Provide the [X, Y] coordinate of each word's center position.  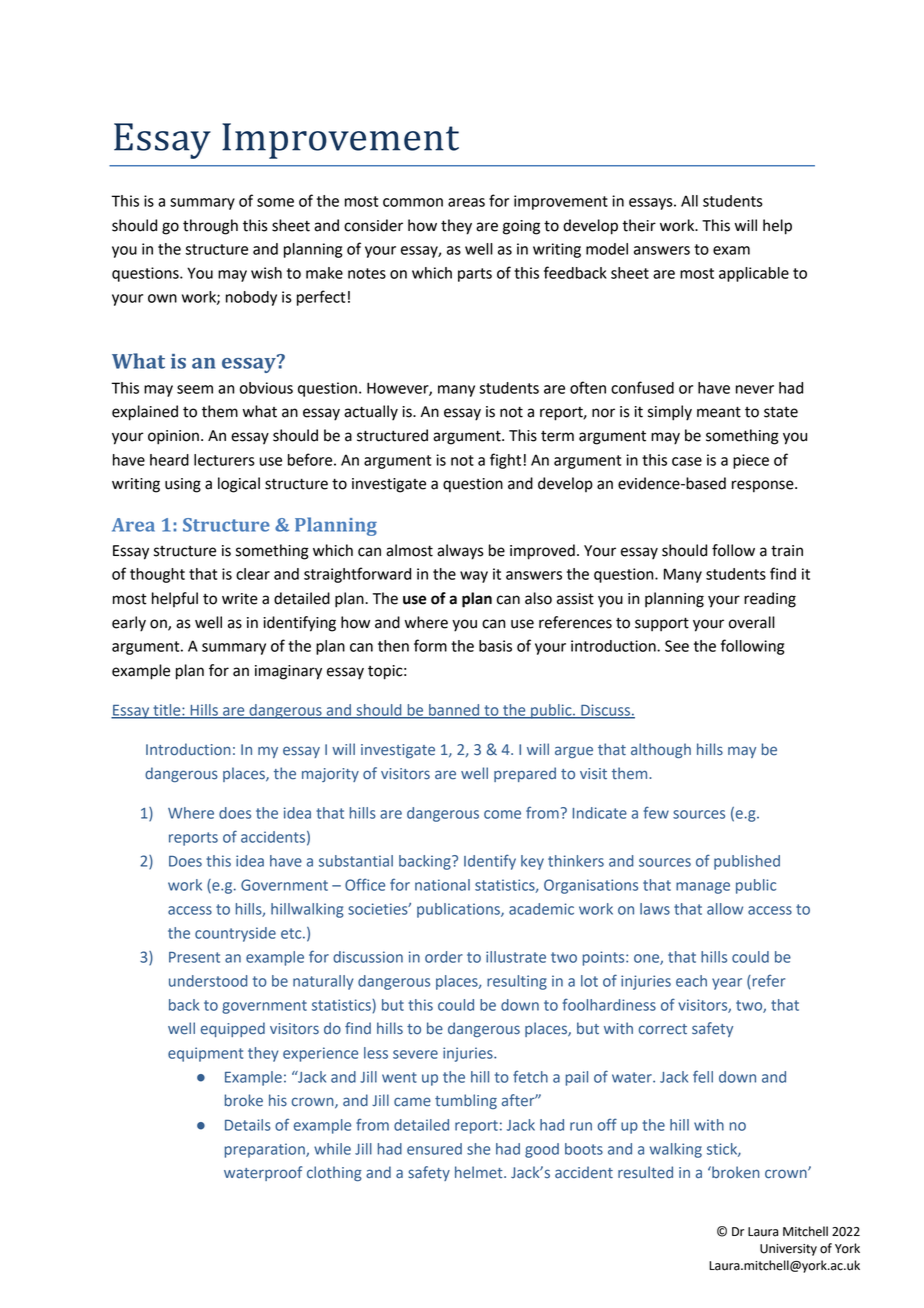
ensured [434, 1149]
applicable [754, 274]
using [183, 485]
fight [505, 461]
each [691, 981]
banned [454, 711]
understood [208, 981]
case [687, 461]
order [444, 957]
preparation [266, 1150]
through [210, 227]
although [661, 750]
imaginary [288, 672]
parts [475, 275]
